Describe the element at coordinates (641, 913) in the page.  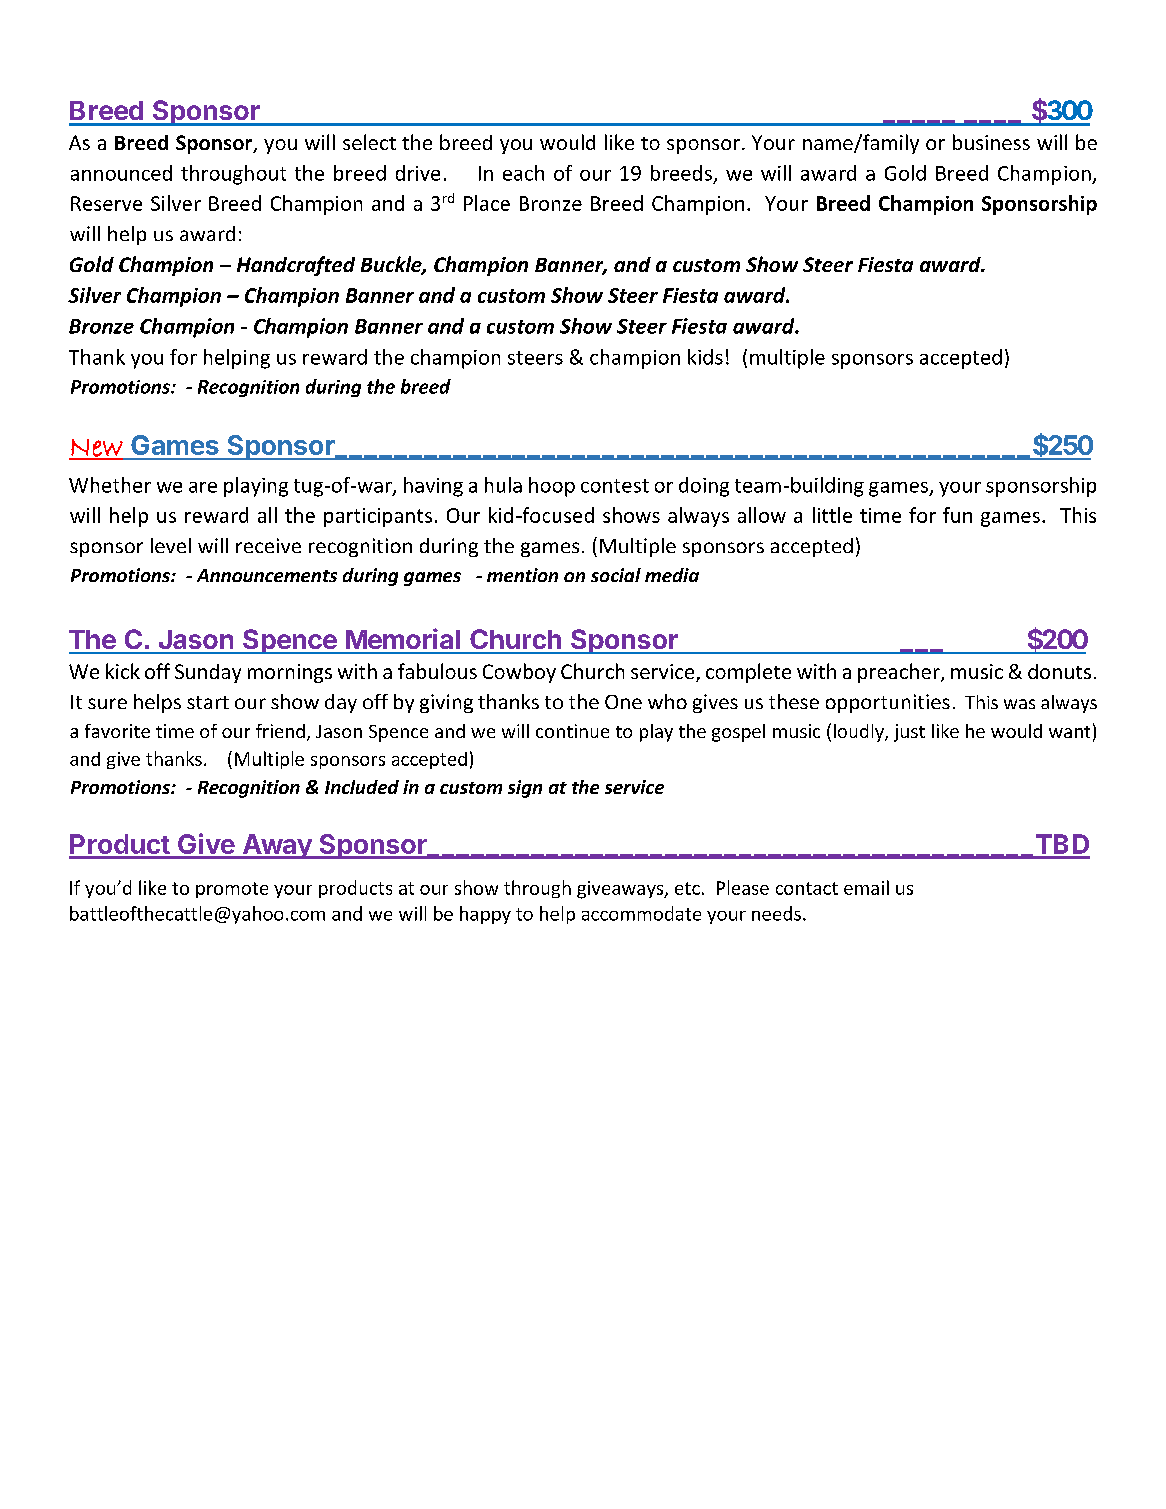
I see `accommodate` at that location.
